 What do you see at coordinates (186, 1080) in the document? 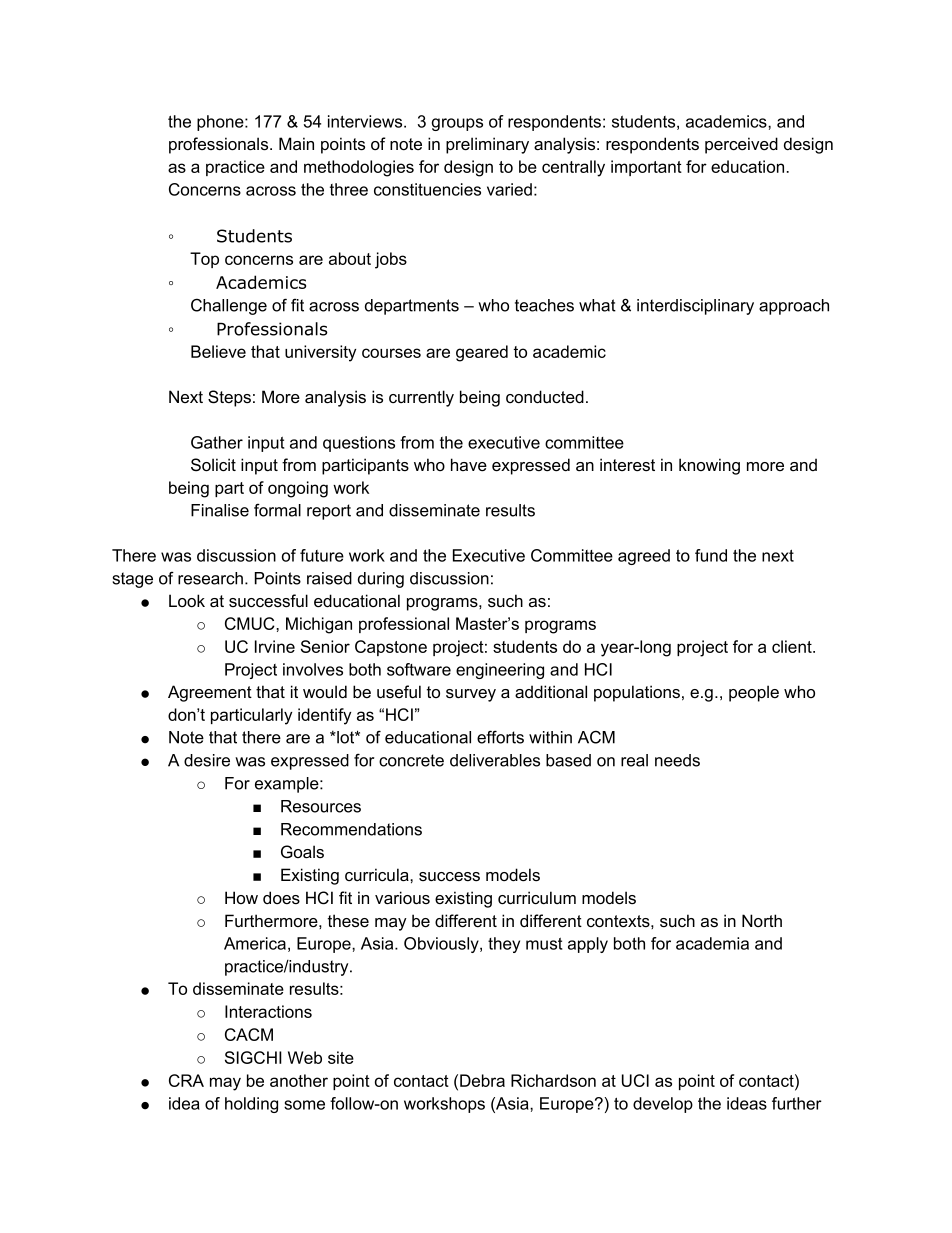
I see `CRA` at bounding box center [186, 1080].
